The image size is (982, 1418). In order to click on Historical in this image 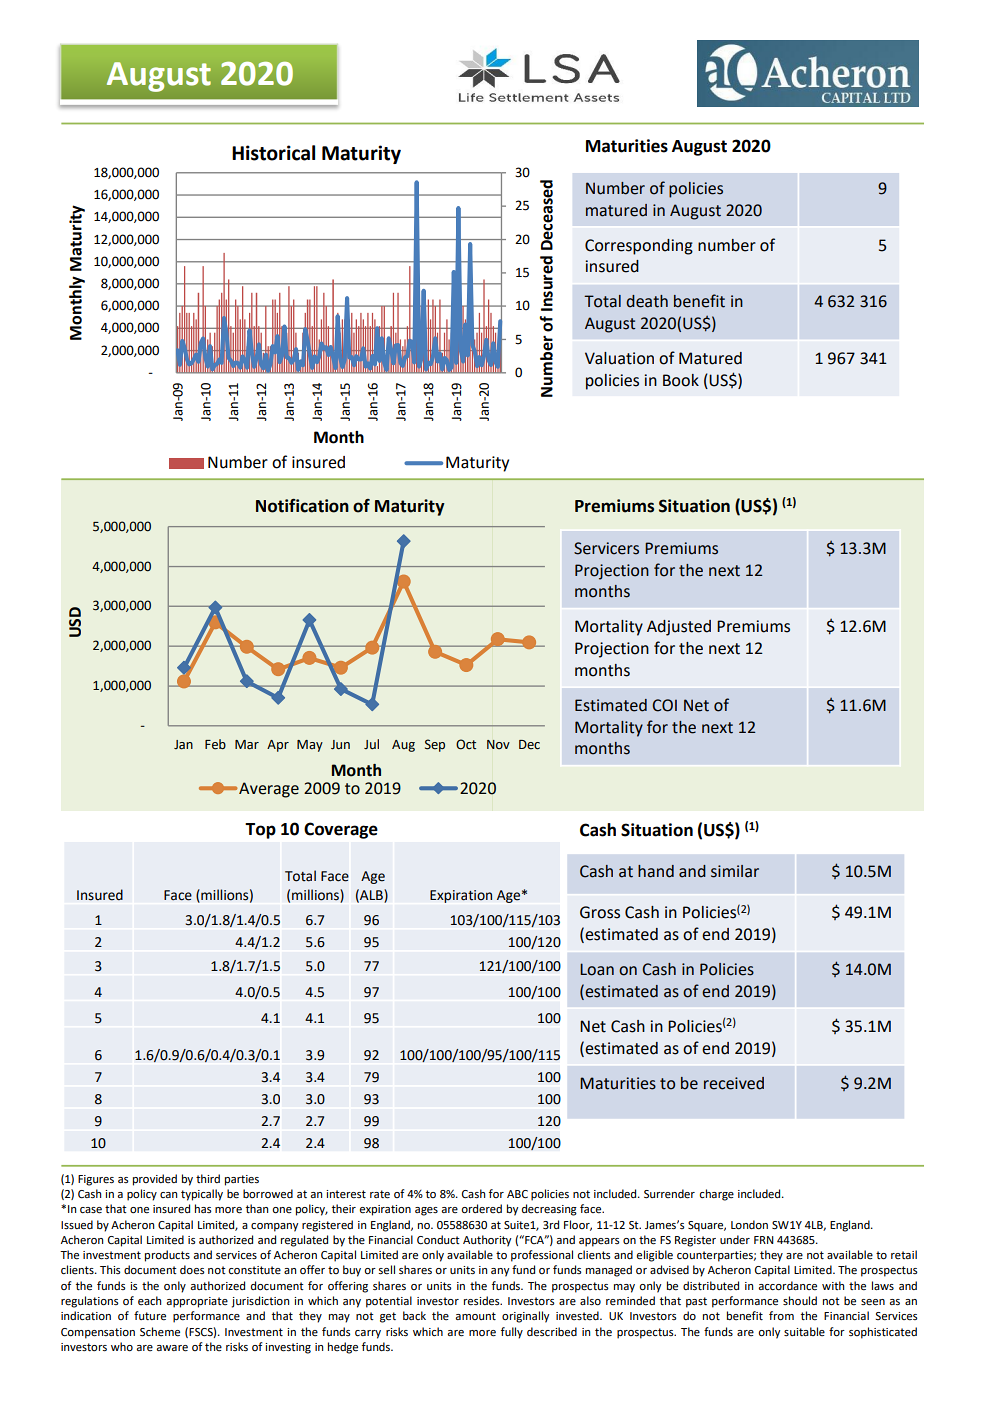, I will do `click(273, 153)`.
